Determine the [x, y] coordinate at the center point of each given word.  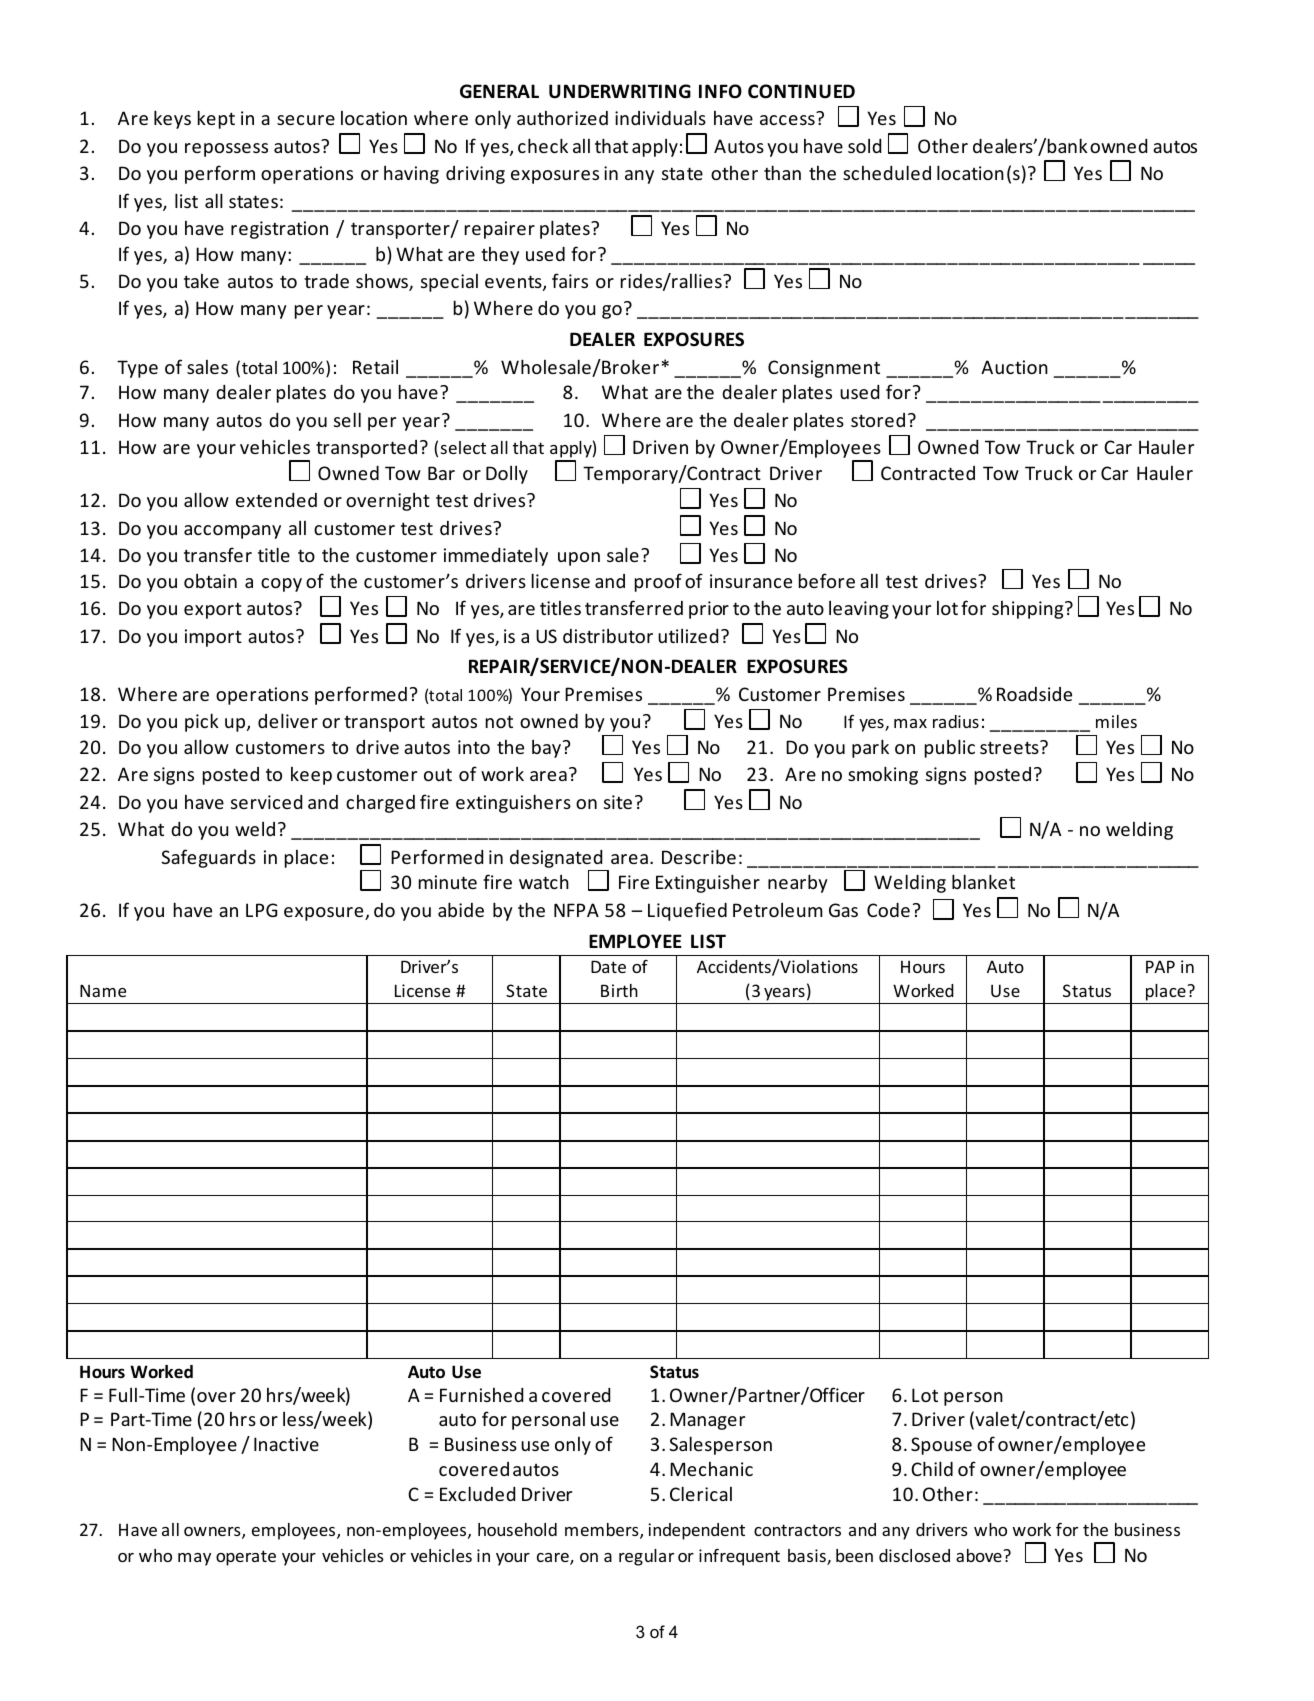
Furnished [481, 1395]
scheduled [887, 172]
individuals [660, 117]
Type [137, 369]
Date [608, 966]
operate [246, 1558]
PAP [1160, 966]
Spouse [941, 1446]
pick [202, 722]
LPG [261, 910]
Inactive [286, 1444]
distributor [608, 636]
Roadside [1034, 694]
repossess [226, 150]
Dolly [507, 475]
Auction [1014, 367]
